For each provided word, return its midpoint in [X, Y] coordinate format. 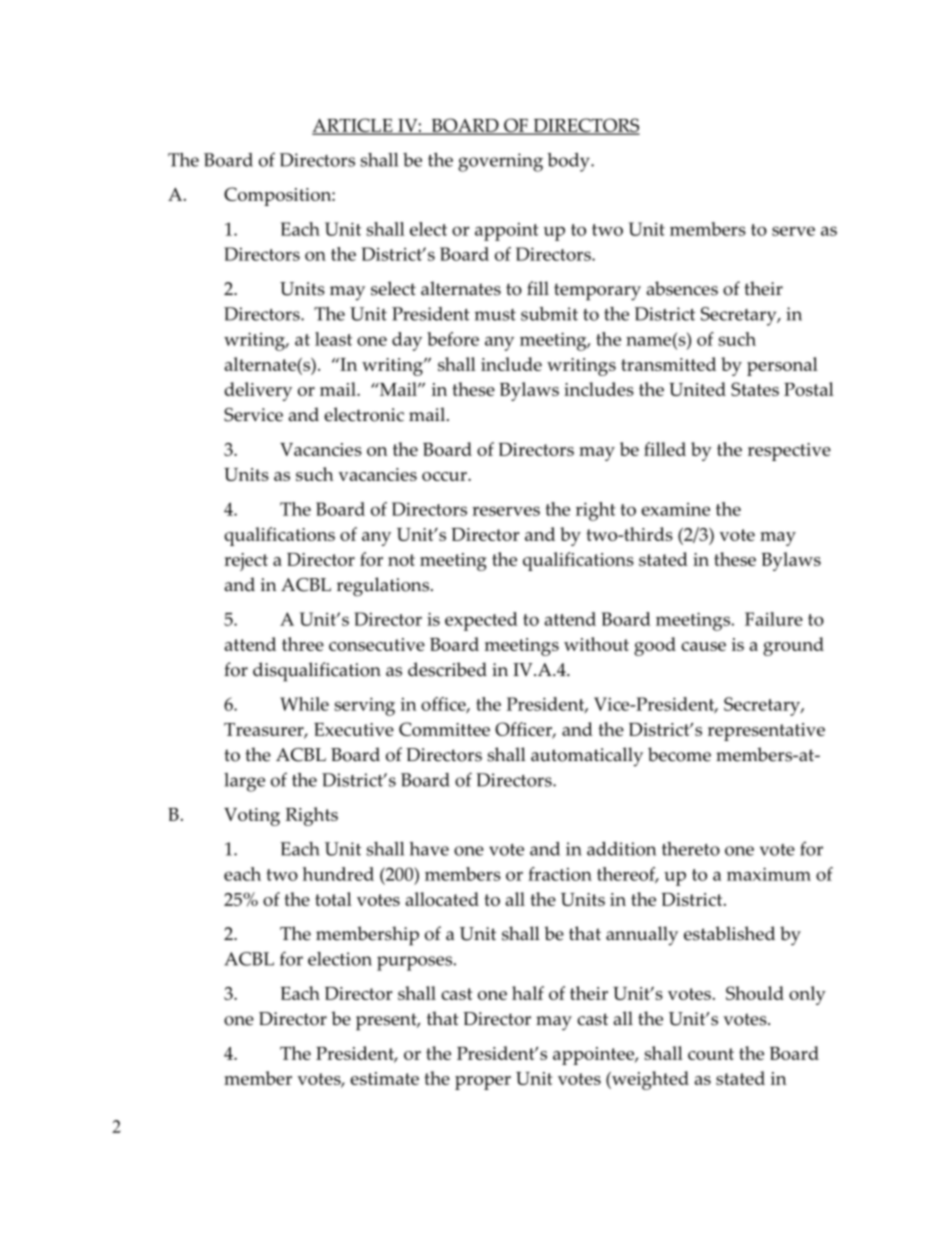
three [303, 644]
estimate [384, 1078]
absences [682, 288]
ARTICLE [353, 126]
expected [481, 621]
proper [483, 1083]
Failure [774, 619]
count [711, 1054]
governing [500, 162]
